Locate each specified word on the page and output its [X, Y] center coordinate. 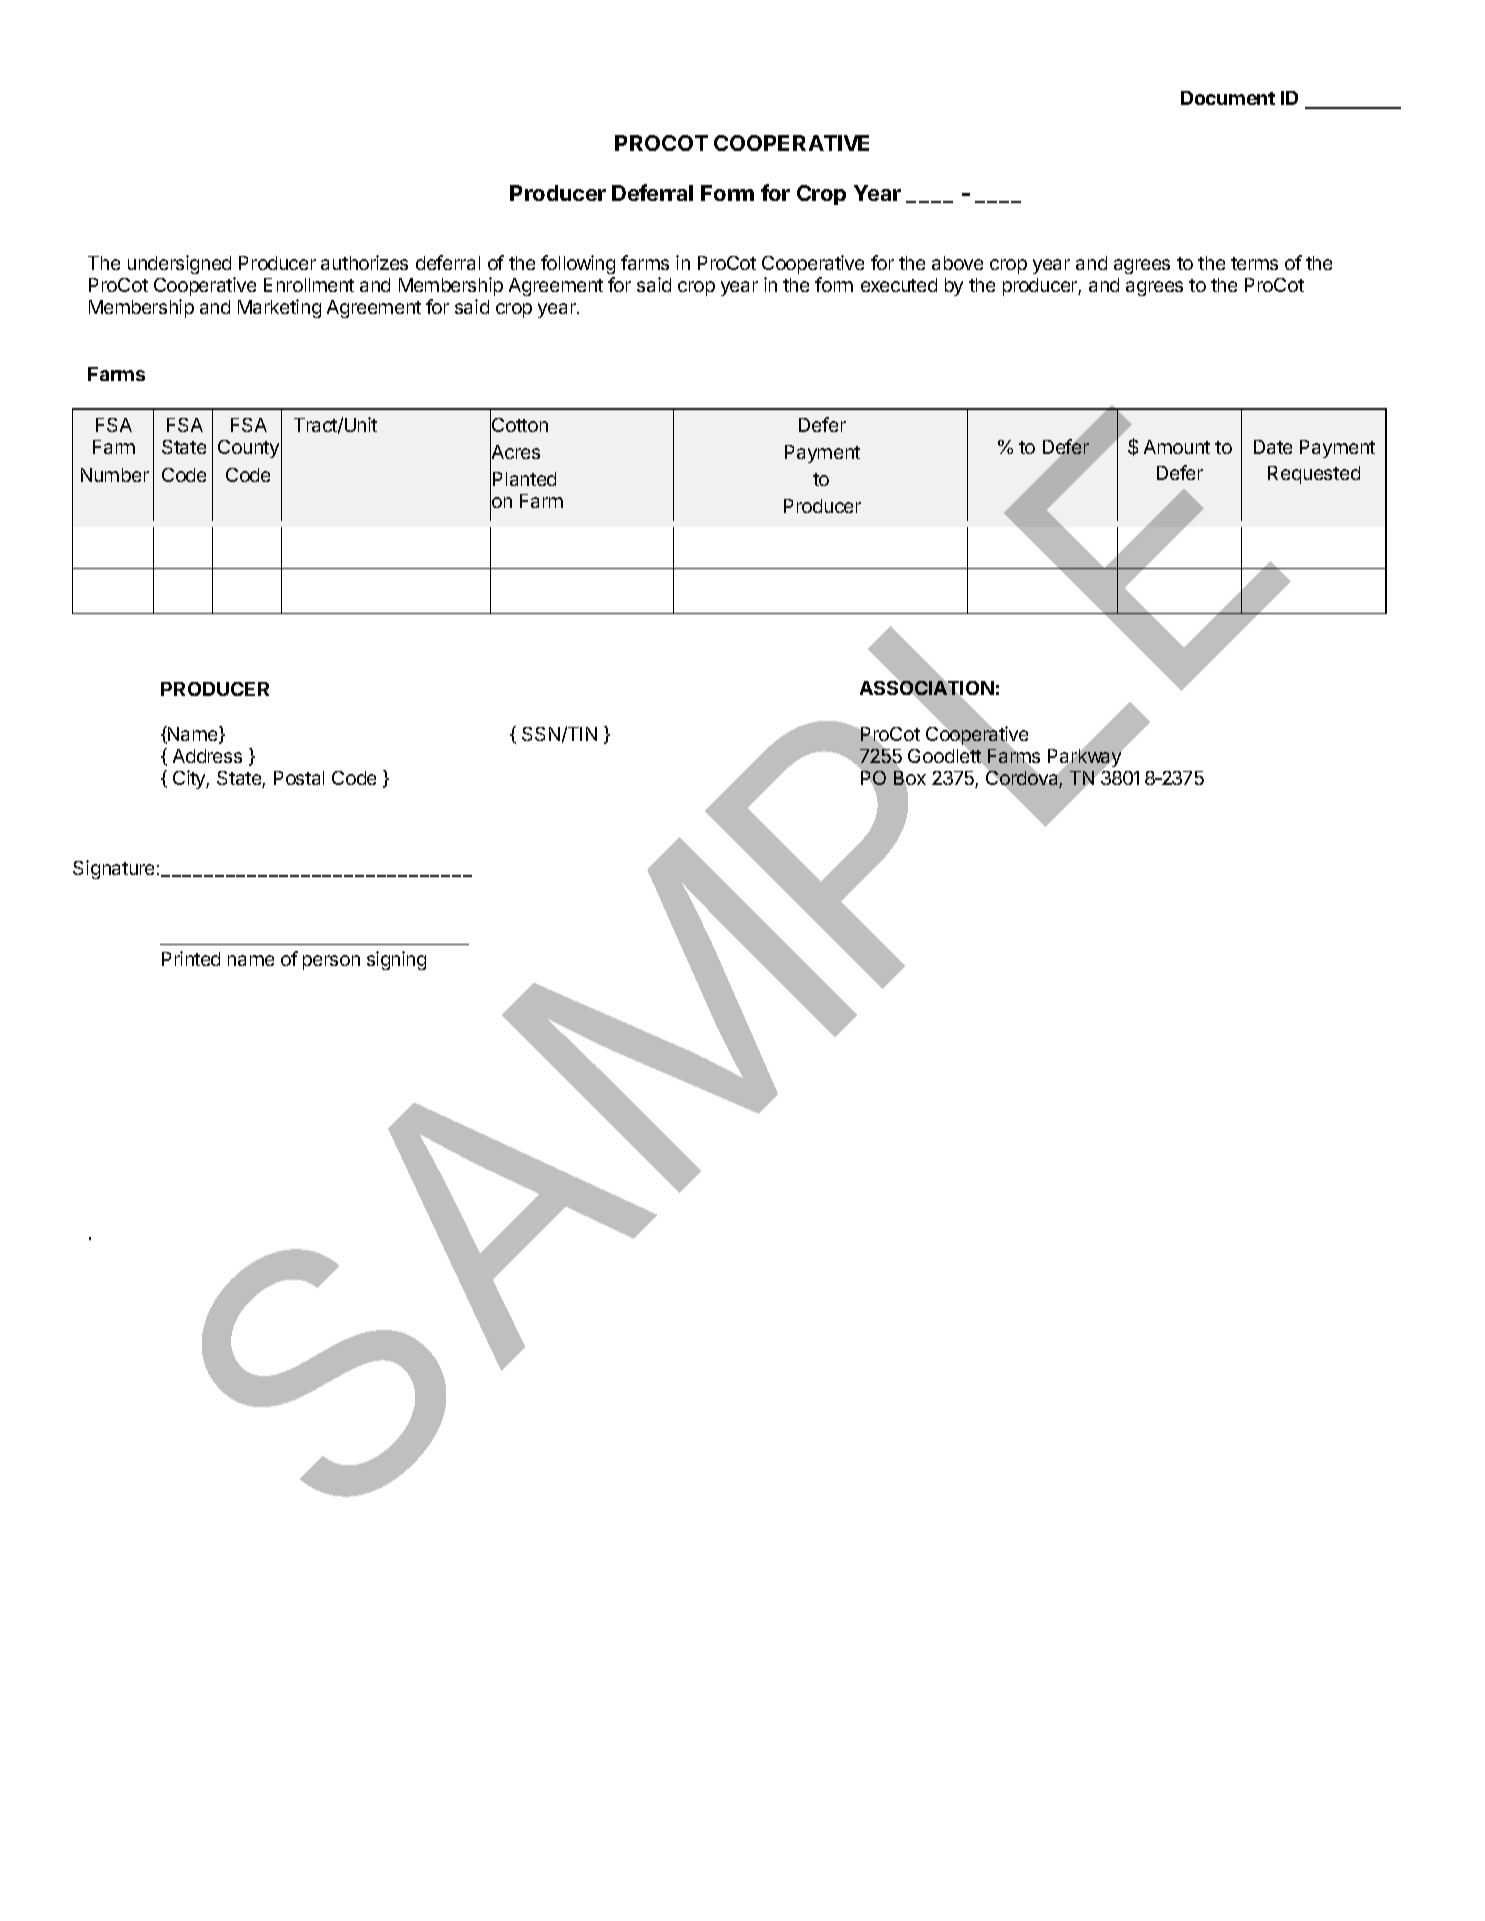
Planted [524, 479]
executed [899, 285]
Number [115, 475]
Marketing [279, 308]
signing [396, 960]
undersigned [179, 264]
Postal [299, 778]
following [578, 264]
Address [207, 756]
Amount [1177, 447]
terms [1254, 263]
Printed [191, 958]
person [331, 962]
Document [1228, 98]
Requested [1314, 475]
